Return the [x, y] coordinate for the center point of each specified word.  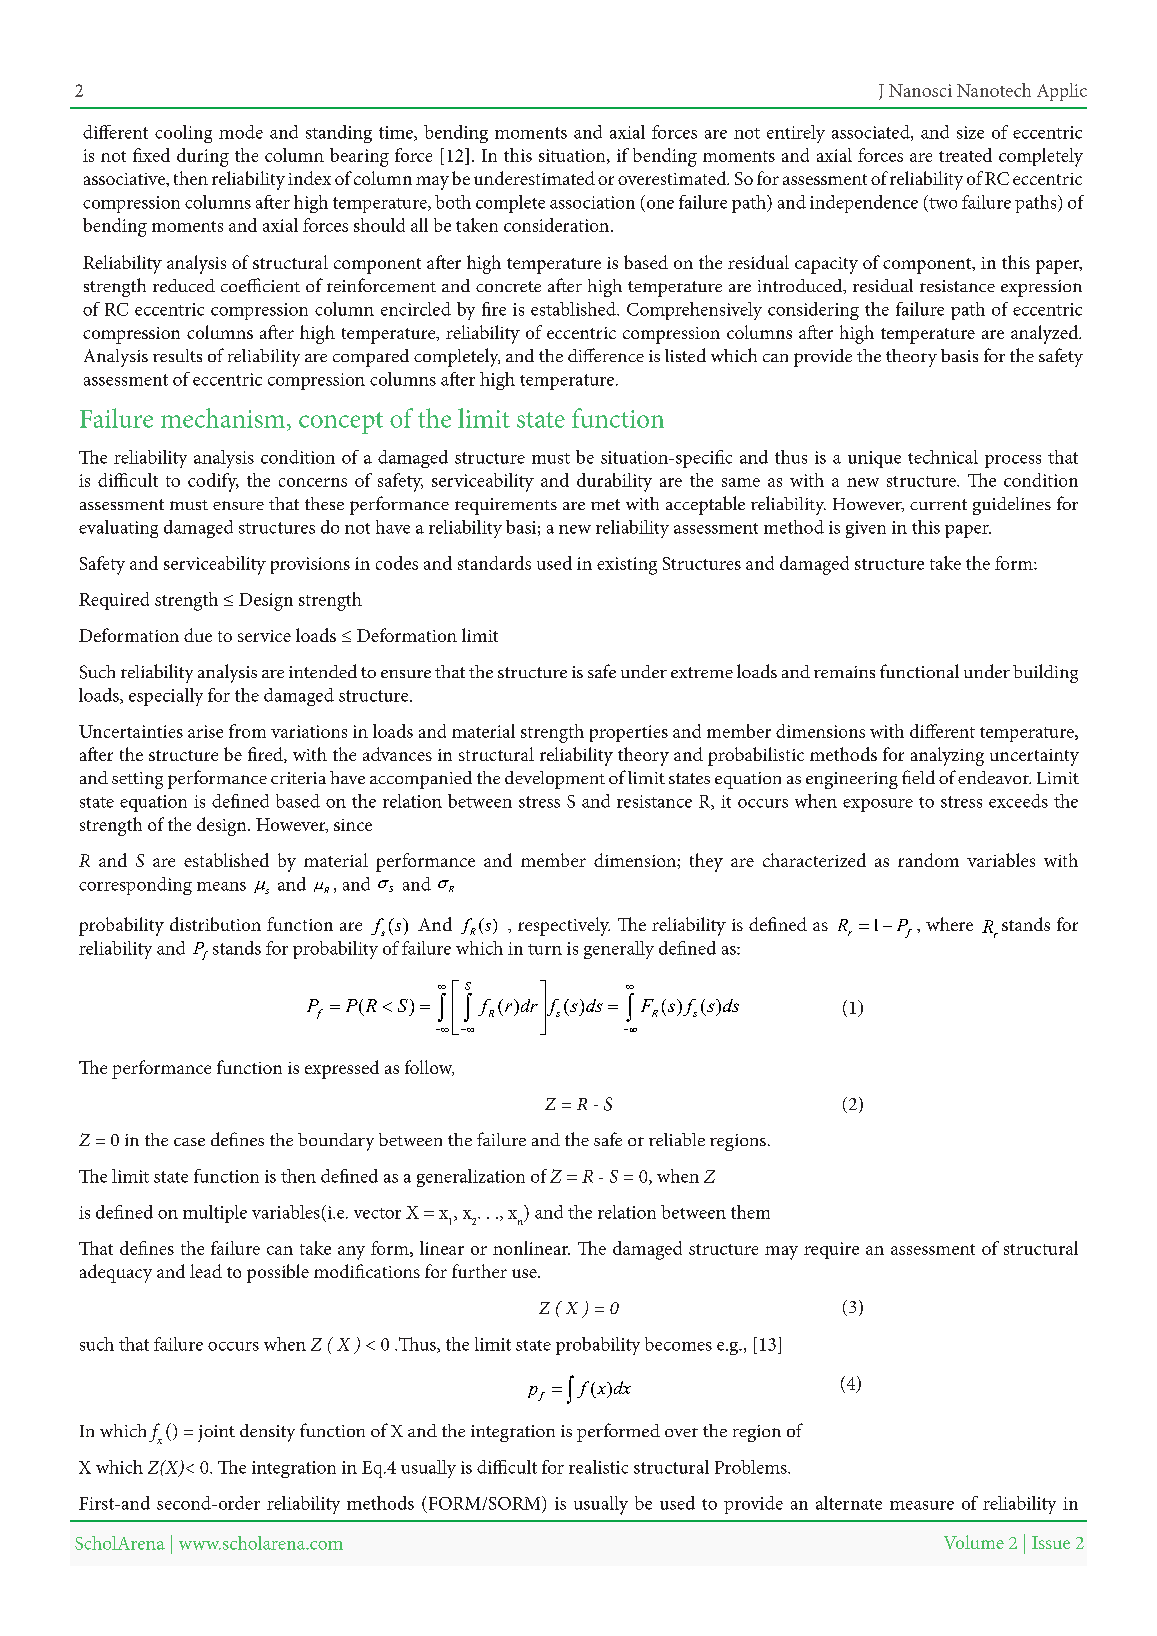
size [970, 132]
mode [241, 132]
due [198, 635]
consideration [556, 225]
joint [216, 1433]
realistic [598, 1467]
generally [619, 950]
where [949, 924]
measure [922, 1505]
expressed [342, 1069]
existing [627, 566]
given [866, 529]
